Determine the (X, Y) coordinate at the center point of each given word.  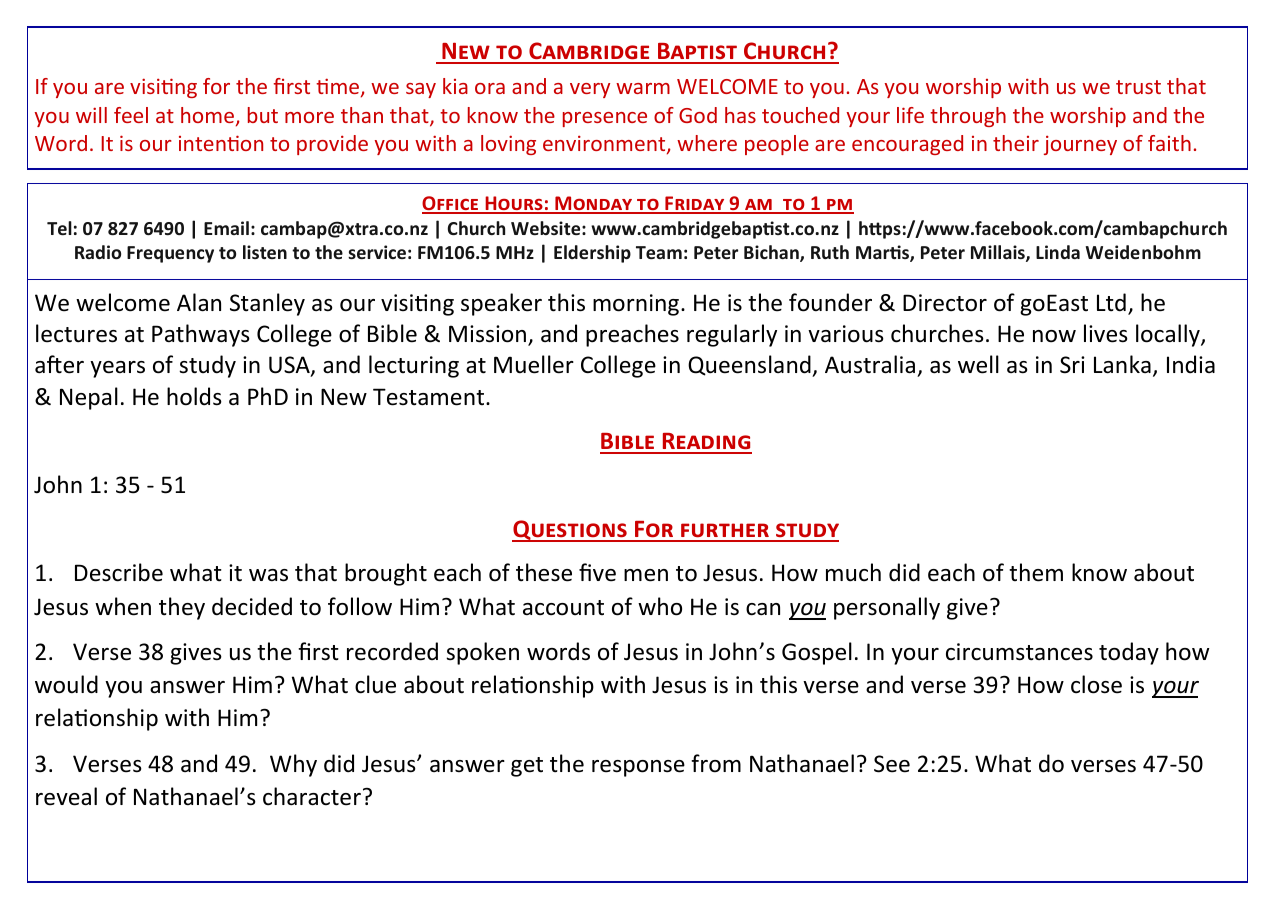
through (968, 117)
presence (605, 119)
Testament (430, 397)
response (638, 768)
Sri (1072, 365)
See (892, 764)
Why (293, 765)
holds (194, 396)
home (207, 115)
